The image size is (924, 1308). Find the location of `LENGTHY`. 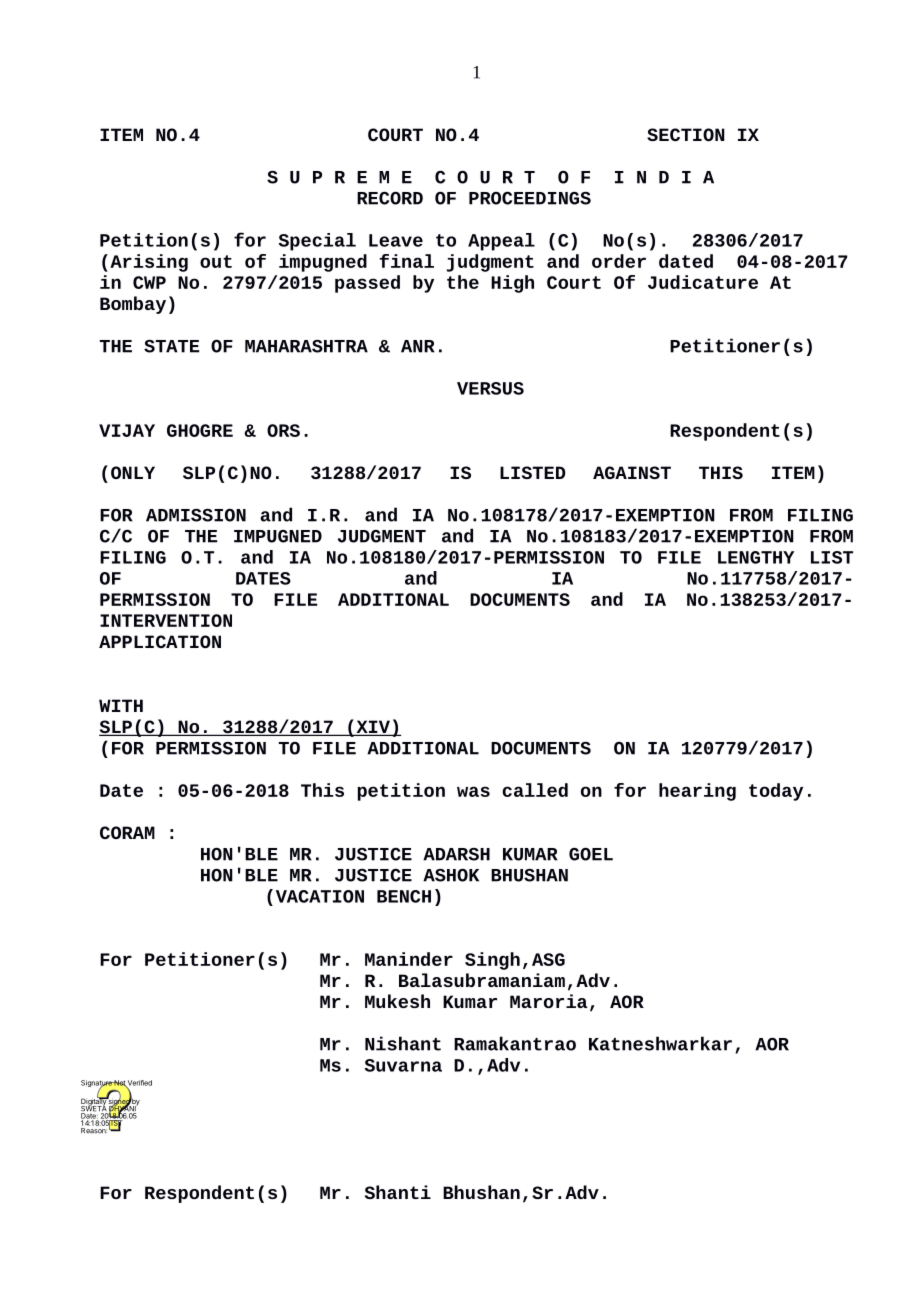

LENGTHY is located at coordinates (756, 557).
